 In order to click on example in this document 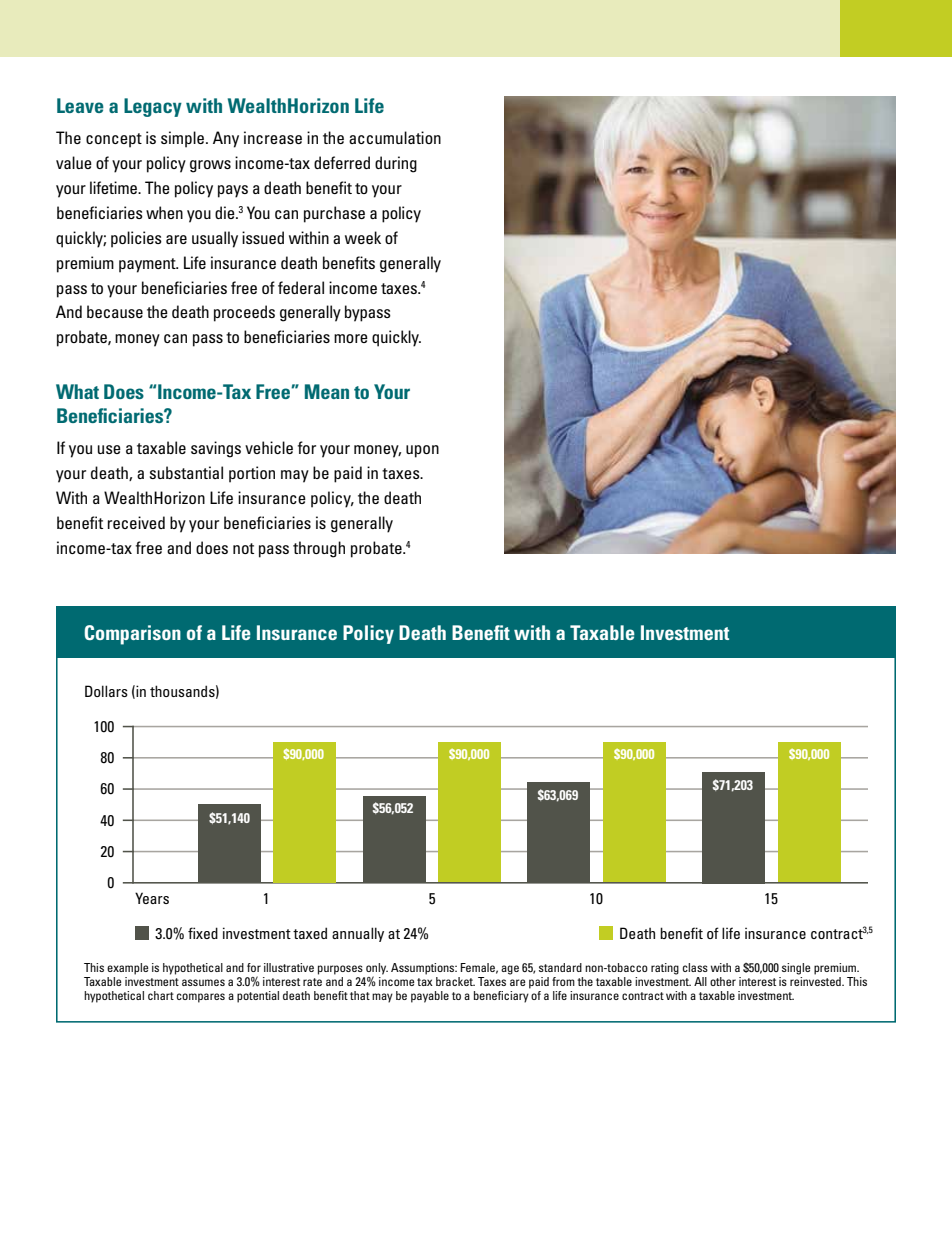, I will do `click(128, 969)`.
